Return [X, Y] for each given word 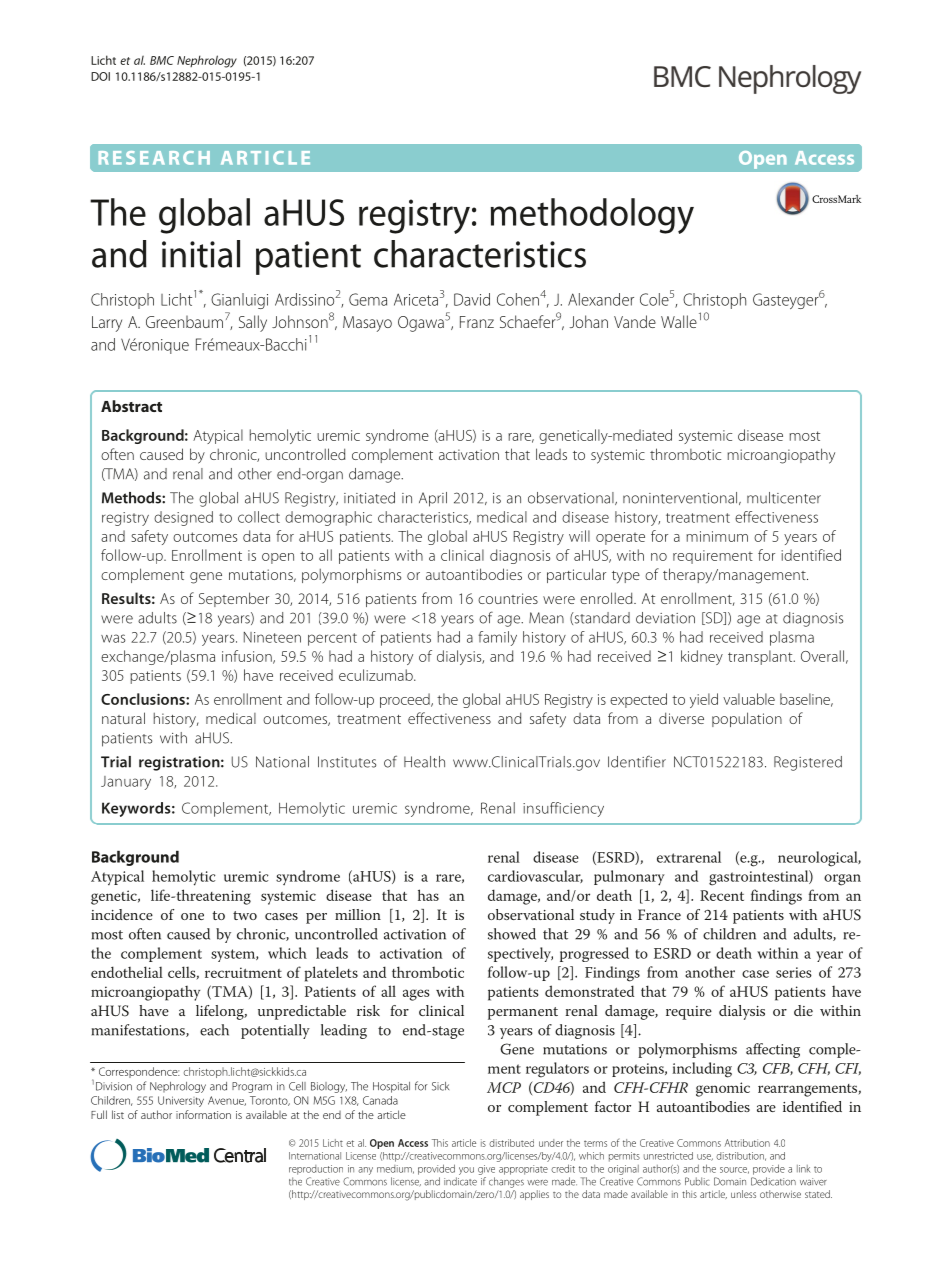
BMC [162, 60]
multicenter [784, 498]
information [203, 1114]
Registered [808, 763]
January [126, 783]
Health [424, 762]
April [433, 499]
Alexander [601, 299]
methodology [592, 216]
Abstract [131, 406]
